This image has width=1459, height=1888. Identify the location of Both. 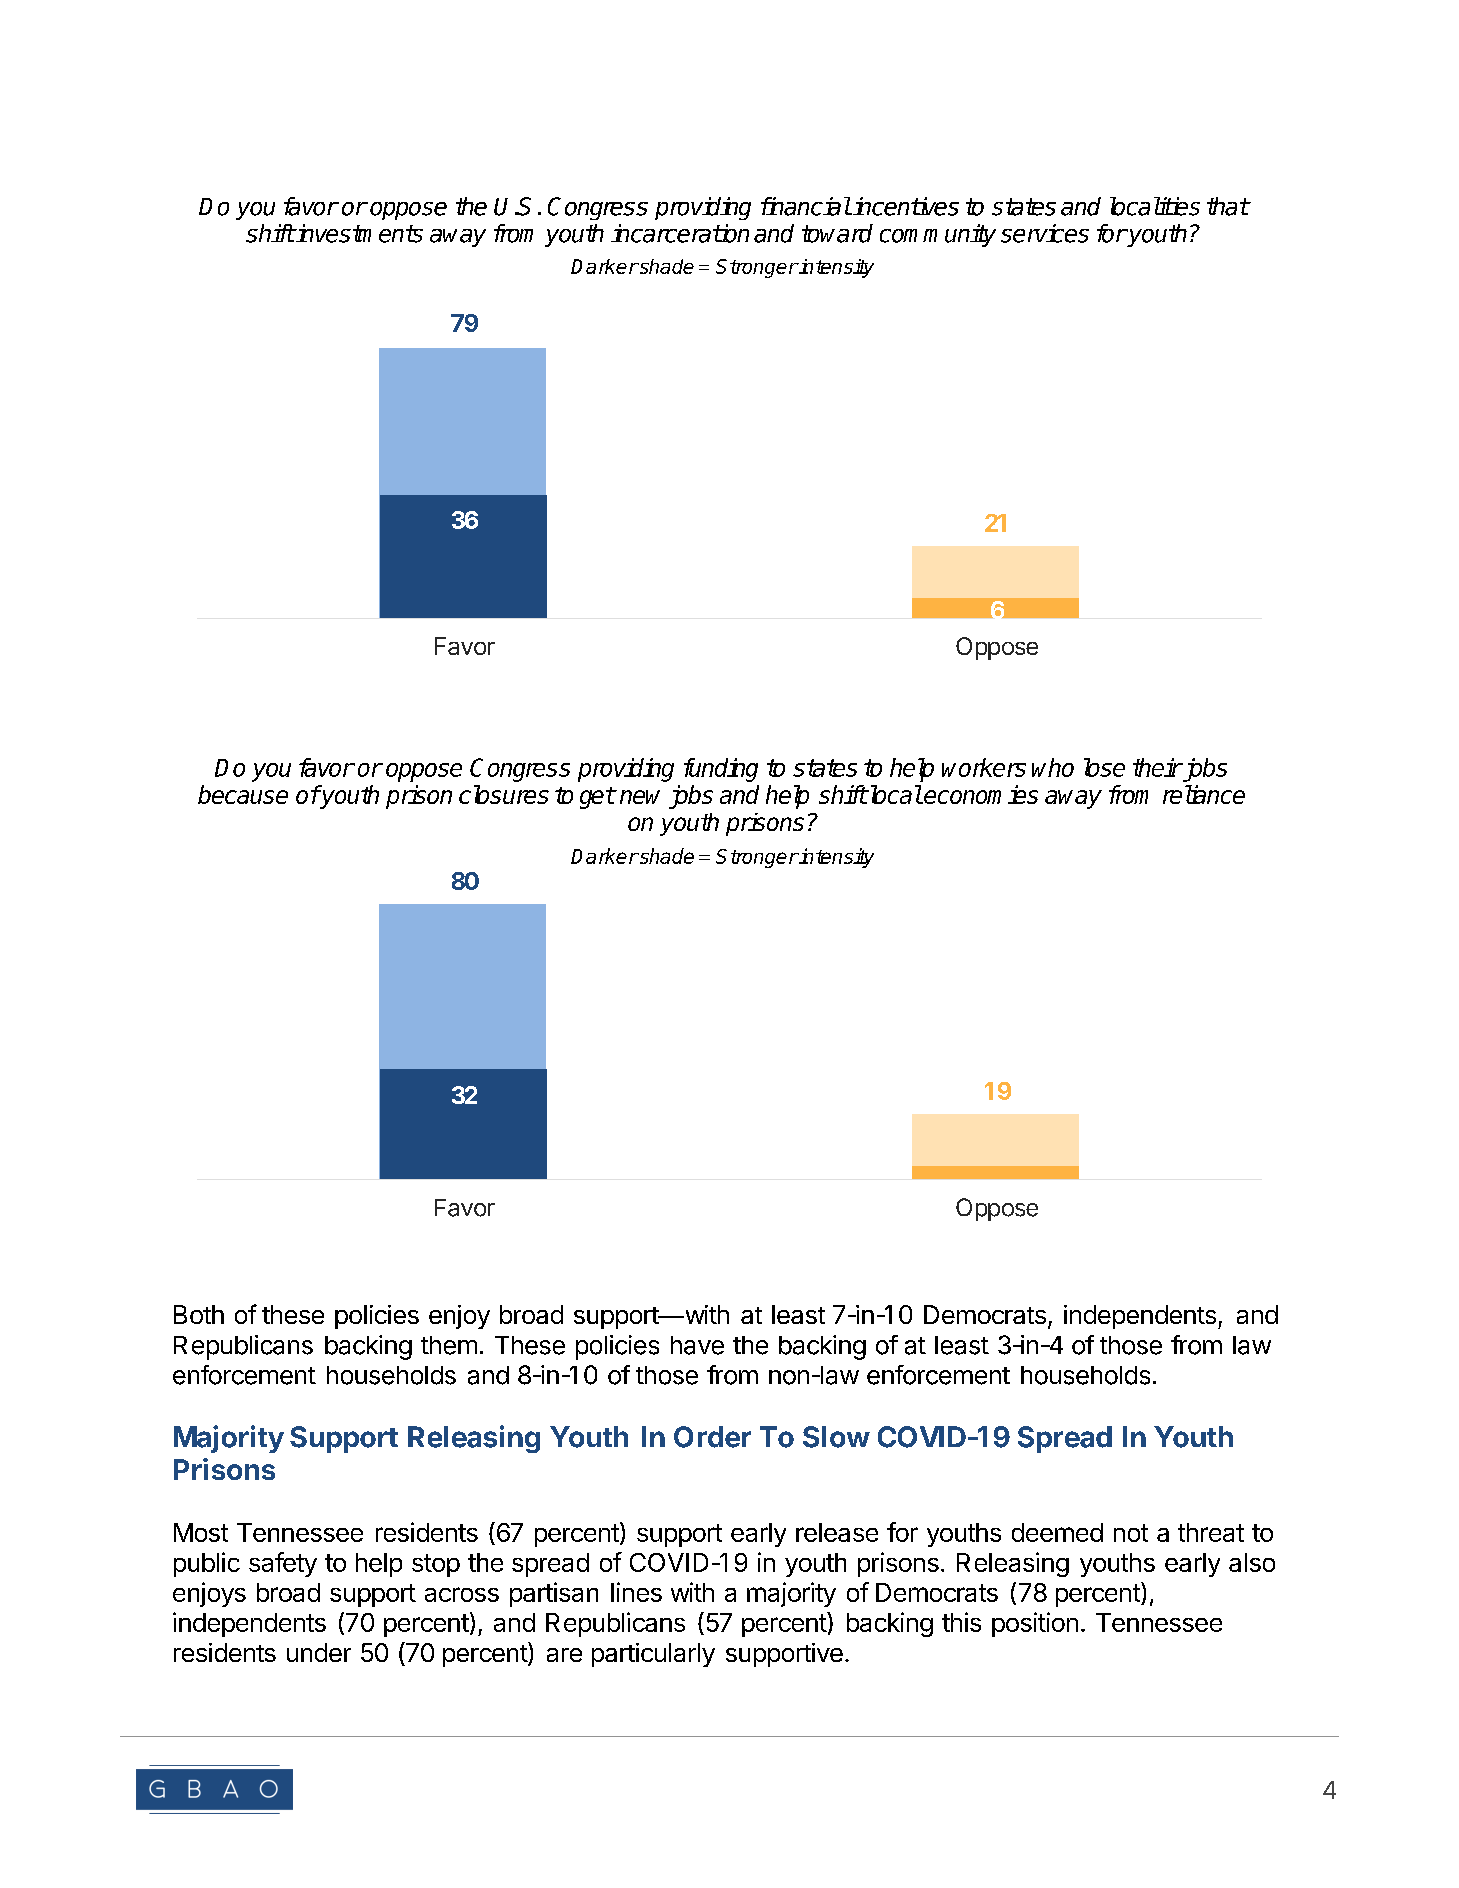
(199, 1314).
